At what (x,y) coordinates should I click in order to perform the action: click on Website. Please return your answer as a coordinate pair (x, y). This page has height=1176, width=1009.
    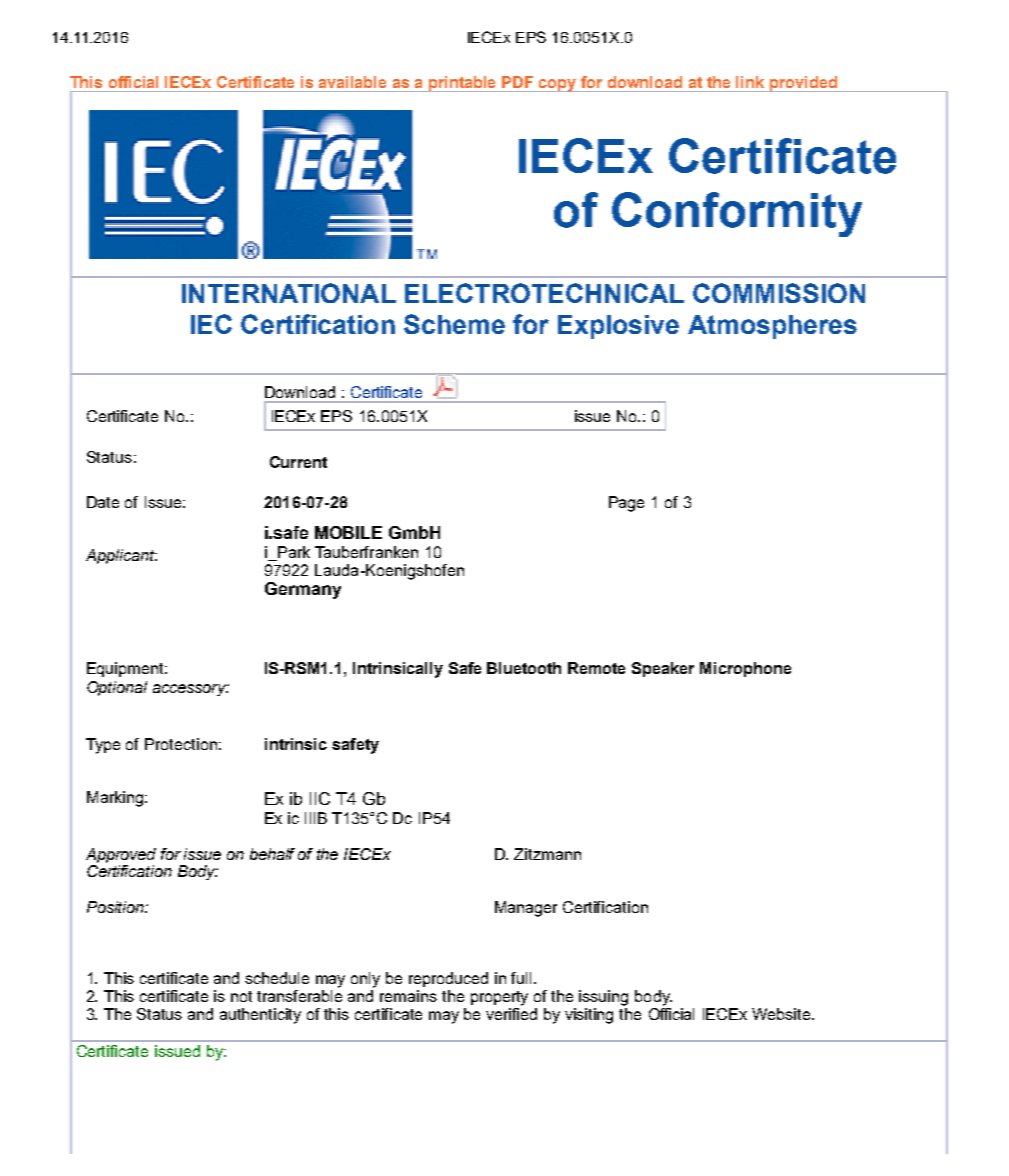
    Looking at the image, I should click on (782, 1014).
